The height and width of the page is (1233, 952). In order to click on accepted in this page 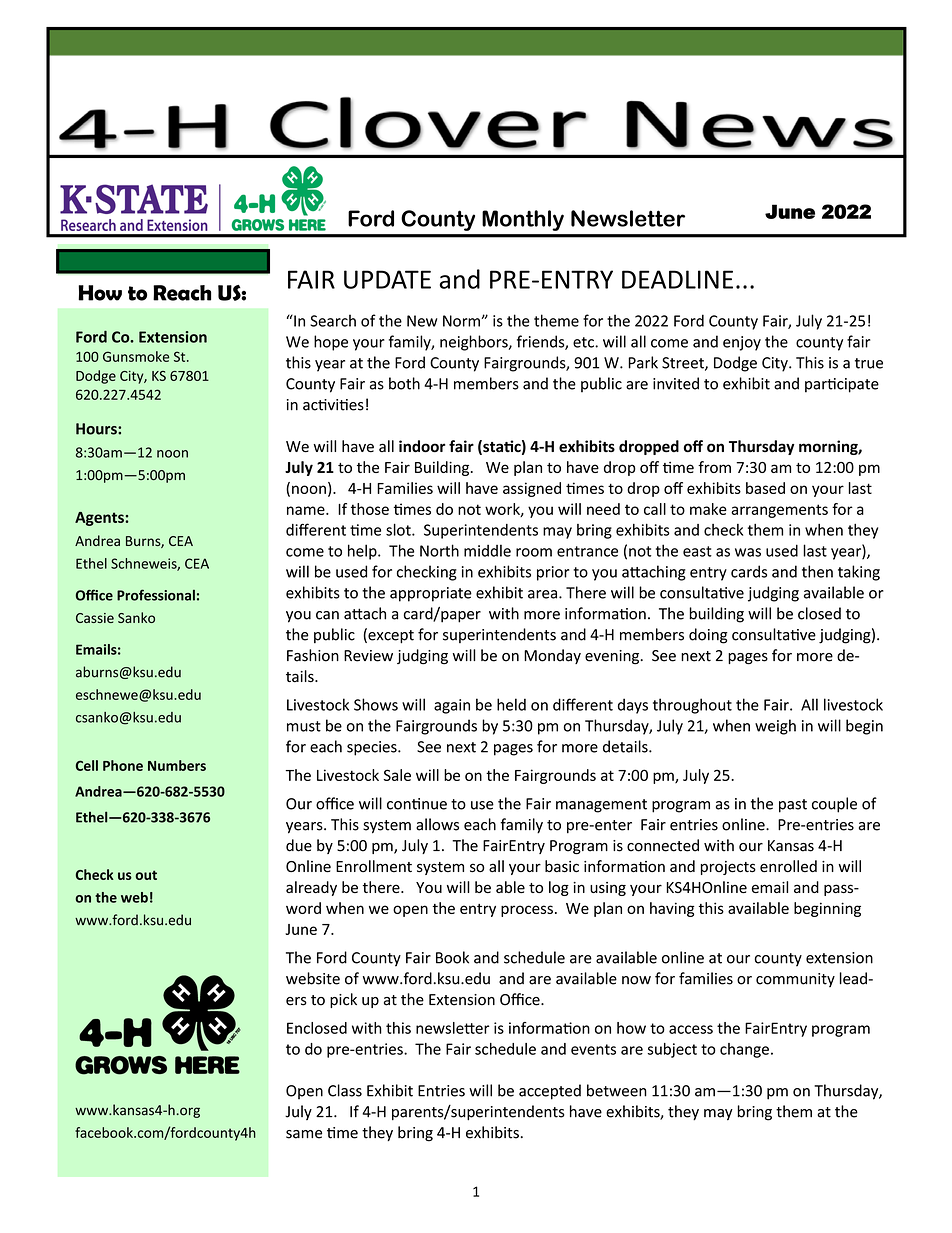, I will do `click(550, 1092)`.
